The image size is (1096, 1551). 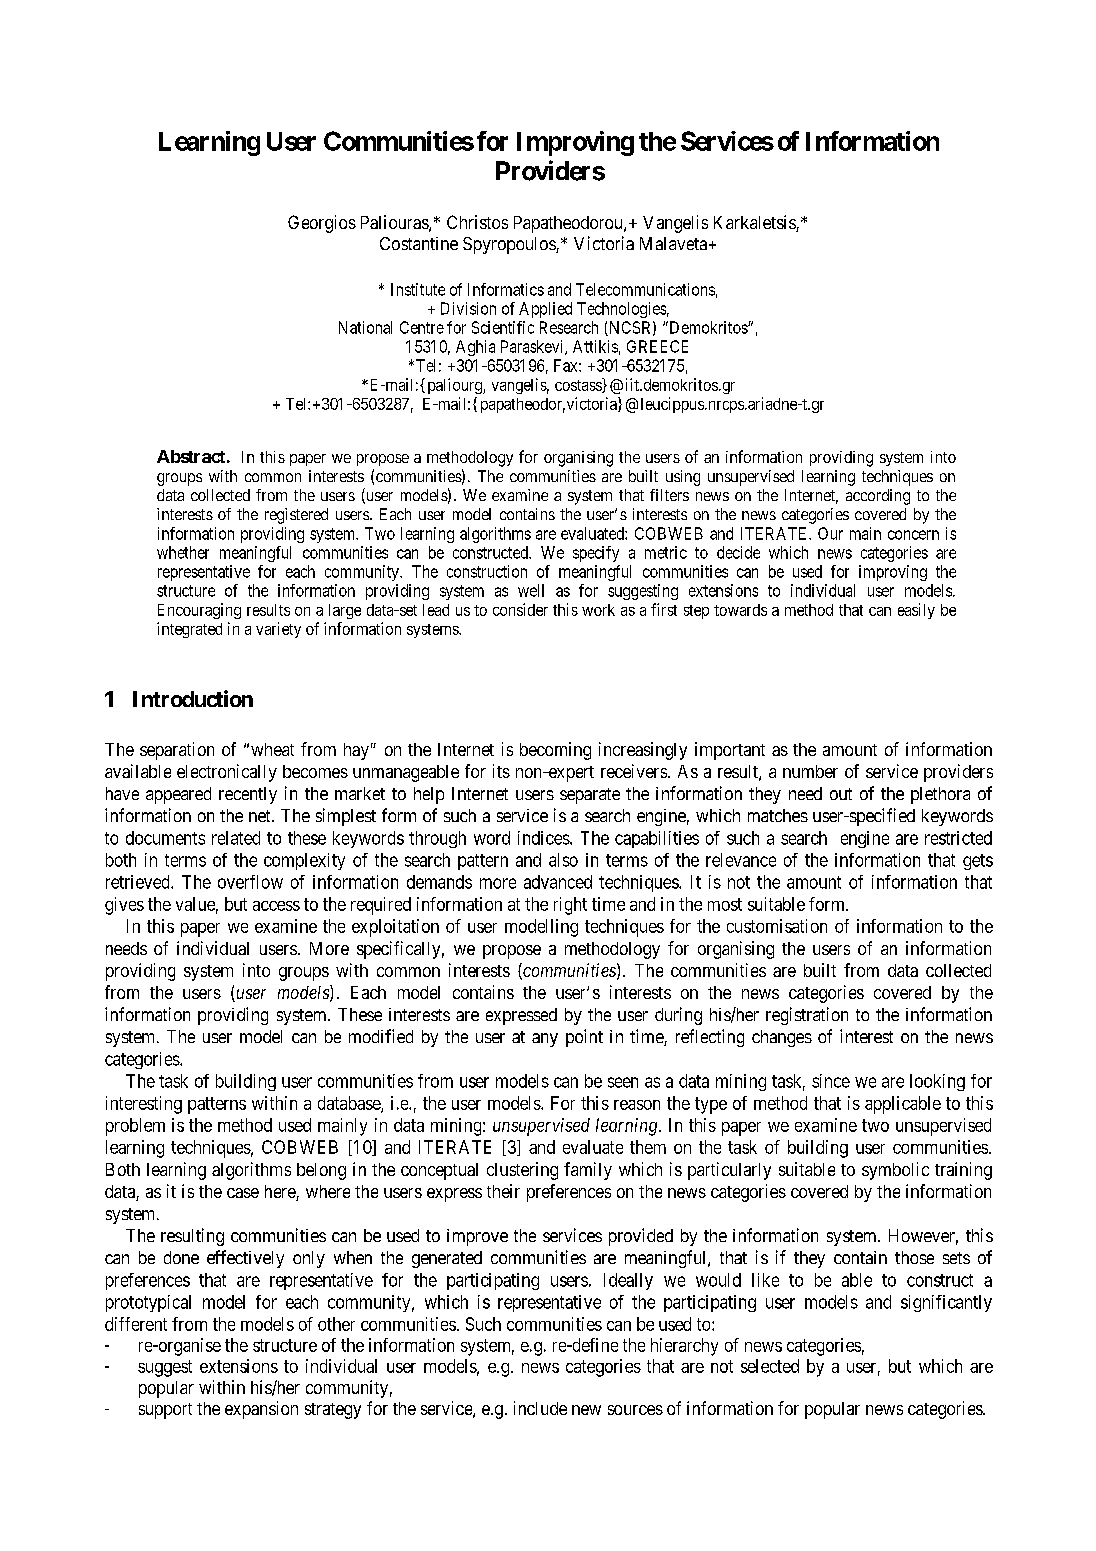 What do you see at coordinates (623, 1082) in the page?
I see `seen` at bounding box center [623, 1082].
